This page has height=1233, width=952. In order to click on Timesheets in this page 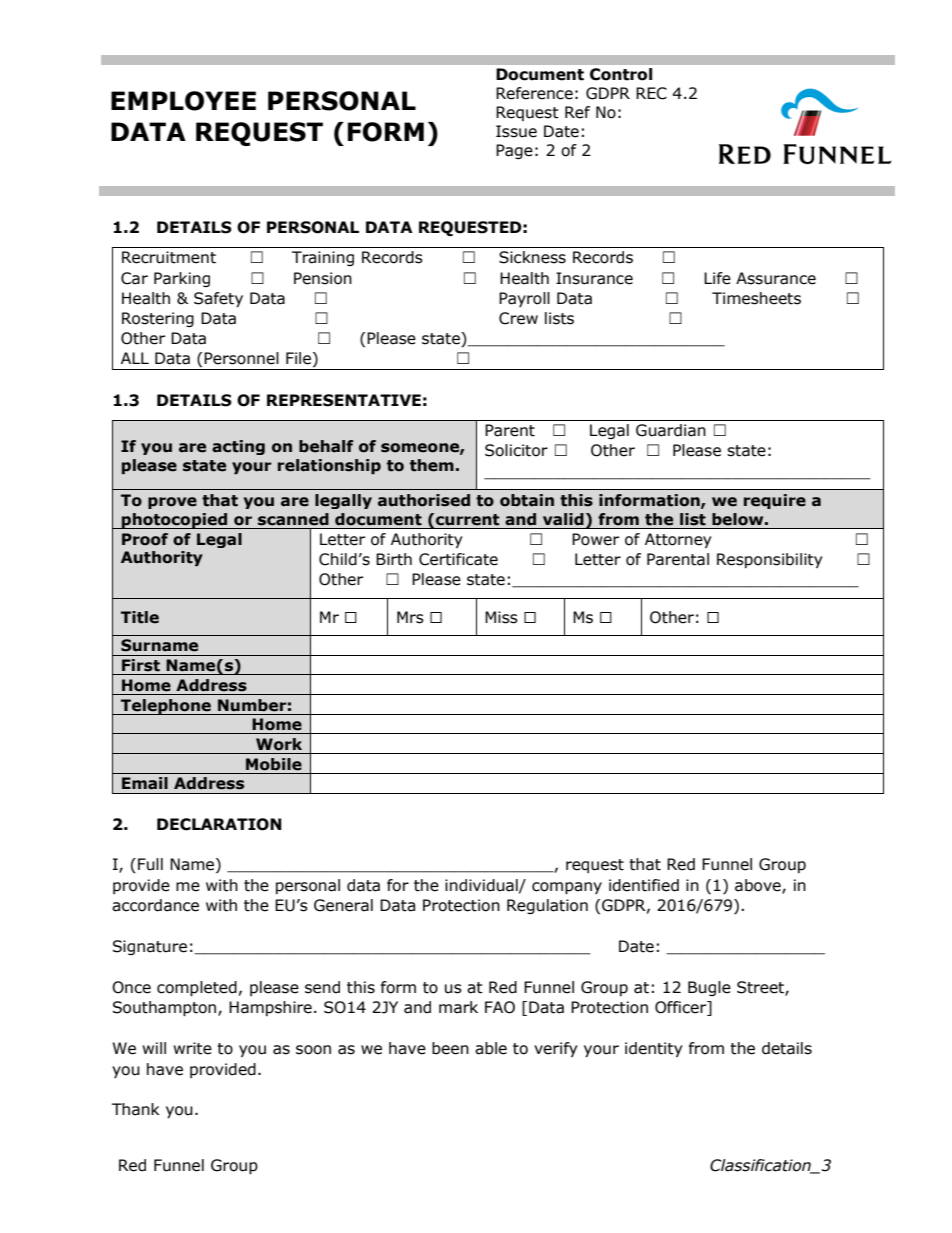, I will do `click(756, 298)`.
